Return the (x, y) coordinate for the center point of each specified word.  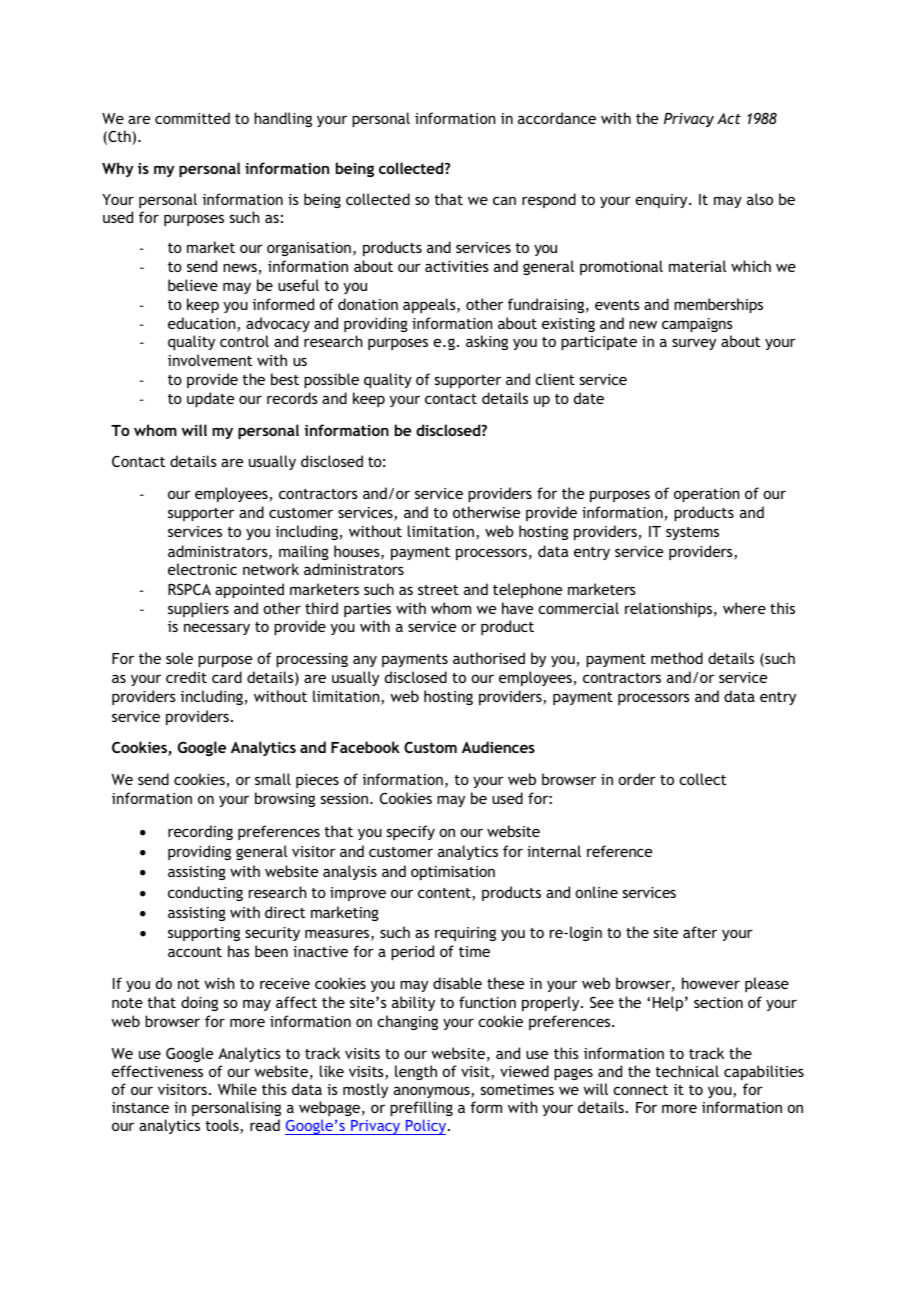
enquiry (662, 201)
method (677, 658)
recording (200, 832)
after (700, 932)
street (438, 590)
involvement (210, 360)
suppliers (198, 609)
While (237, 1089)
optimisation (453, 873)
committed (192, 118)
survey (694, 344)
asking (487, 342)
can (504, 200)
